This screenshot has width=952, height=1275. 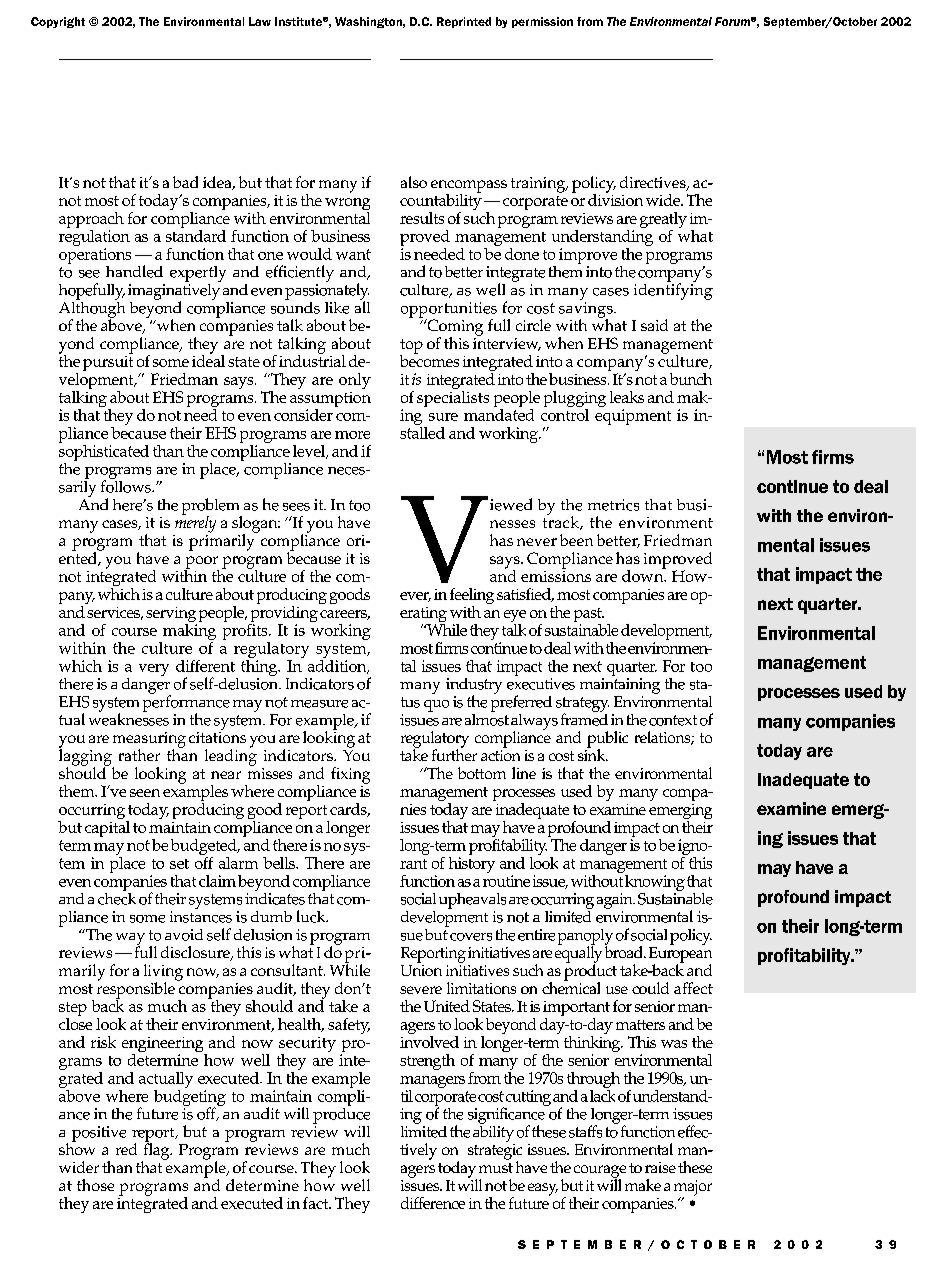 I want to click on luck, so click(x=312, y=916).
